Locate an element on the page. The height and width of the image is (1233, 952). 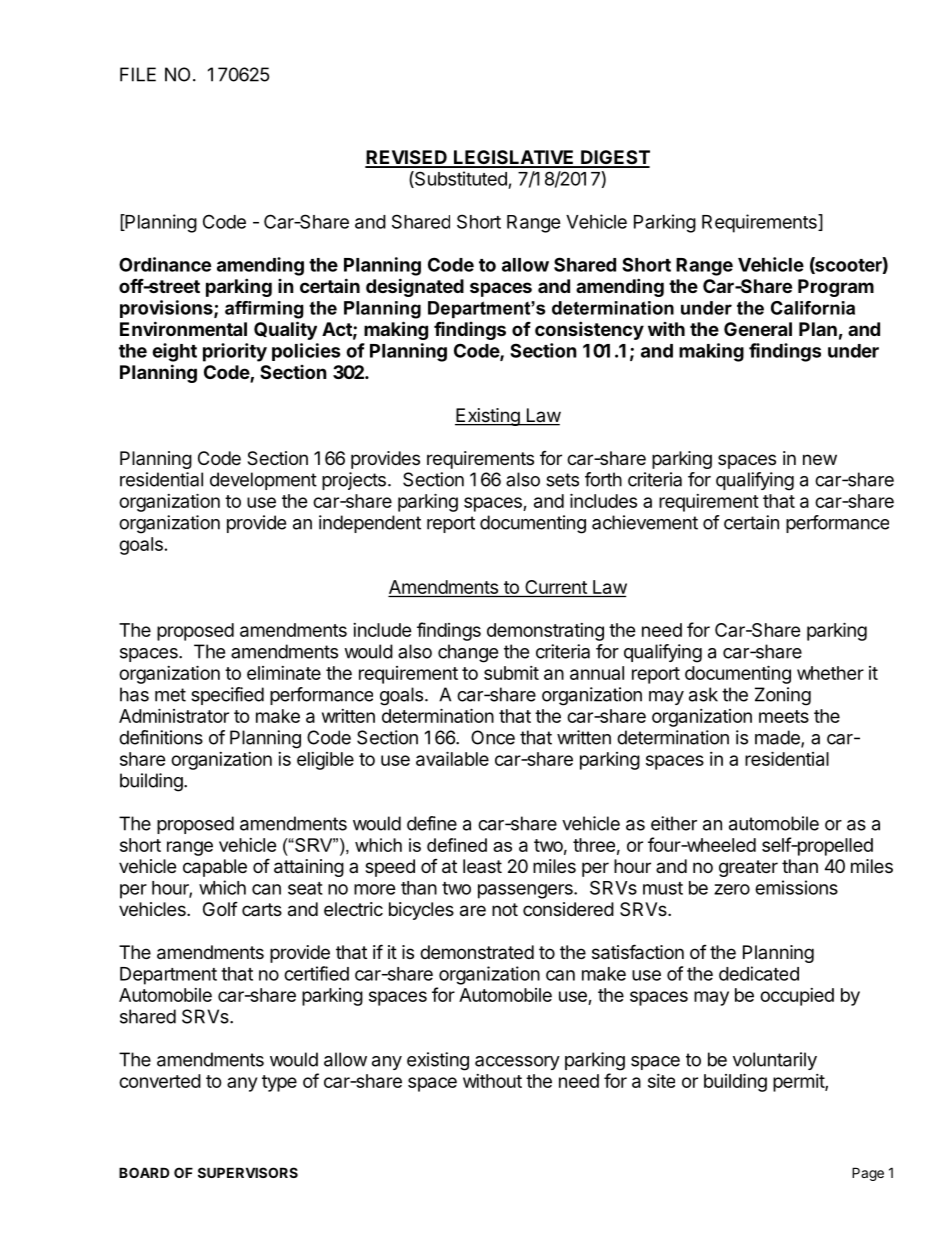
whether is located at coordinates (830, 673).
